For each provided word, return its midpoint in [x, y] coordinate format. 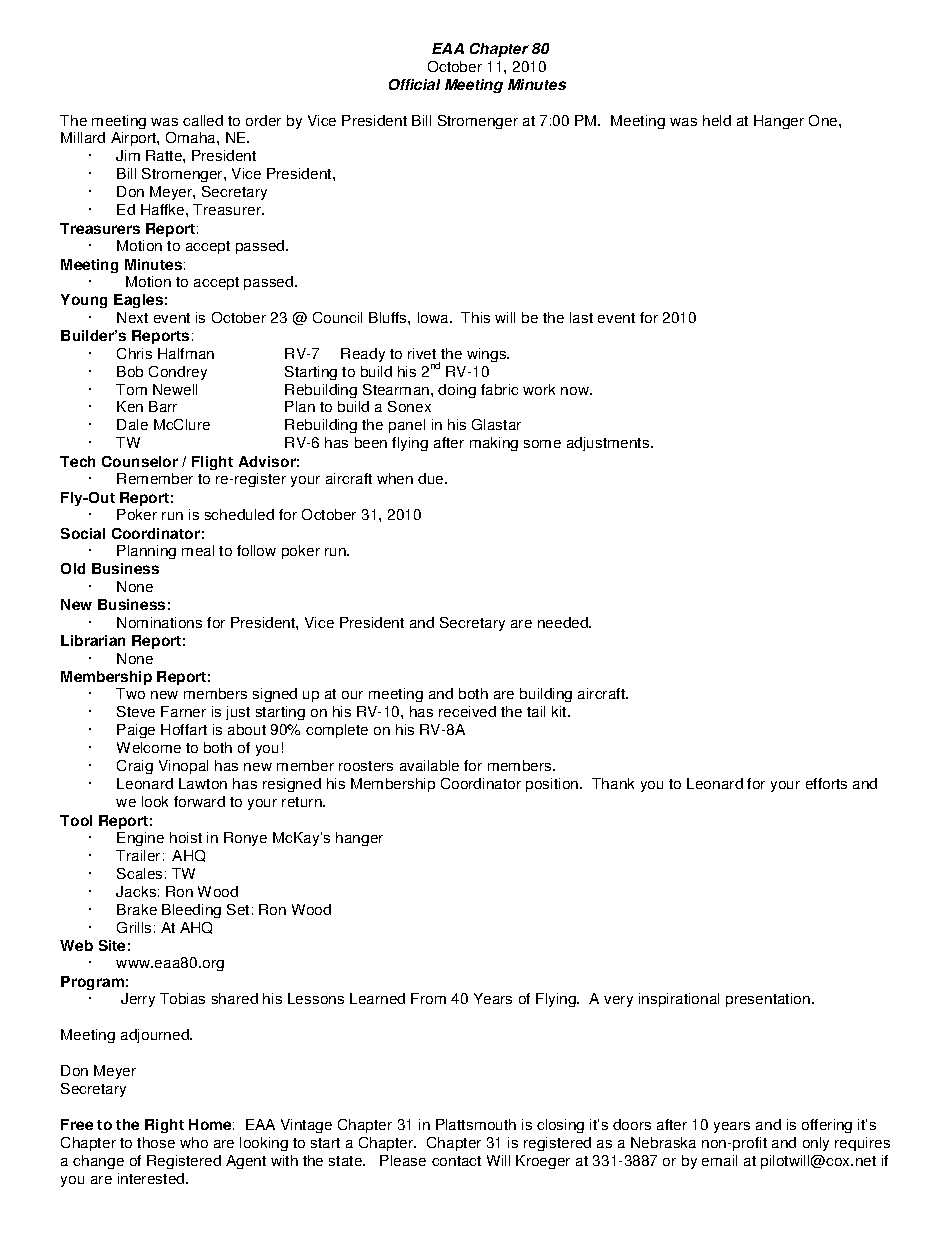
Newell [175, 389]
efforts [826, 783]
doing [457, 391]
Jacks [136, 891]
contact [456, 1161]
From [428, 998]
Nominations [159, 622]
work [539, 389]
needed [564, 622]
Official [414, 84]
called [203, 120]
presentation [768, 1000]
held [717, 120]
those [156, 1142]
